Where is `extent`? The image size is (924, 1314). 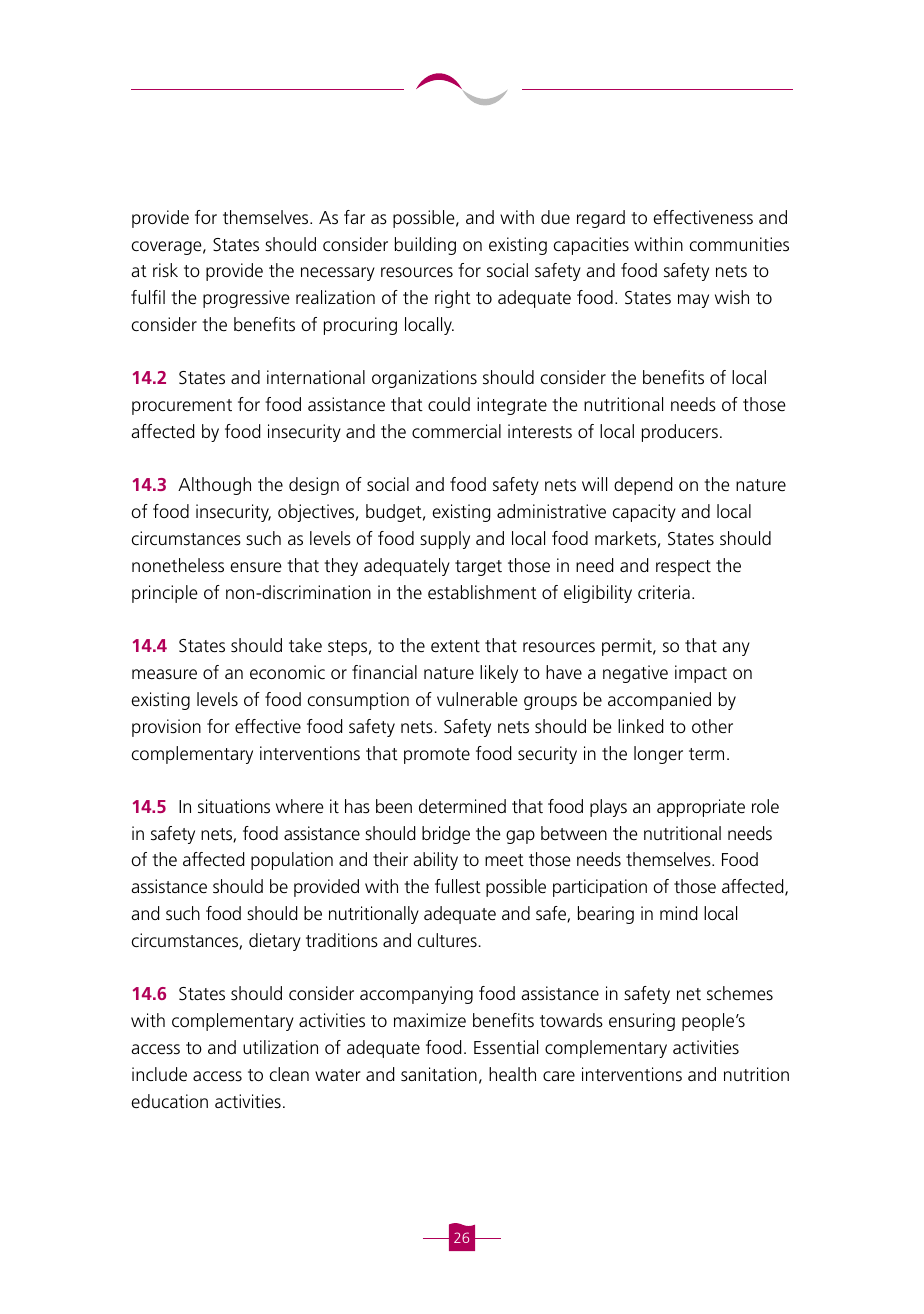
extent is located at coordinates (455, 646).
